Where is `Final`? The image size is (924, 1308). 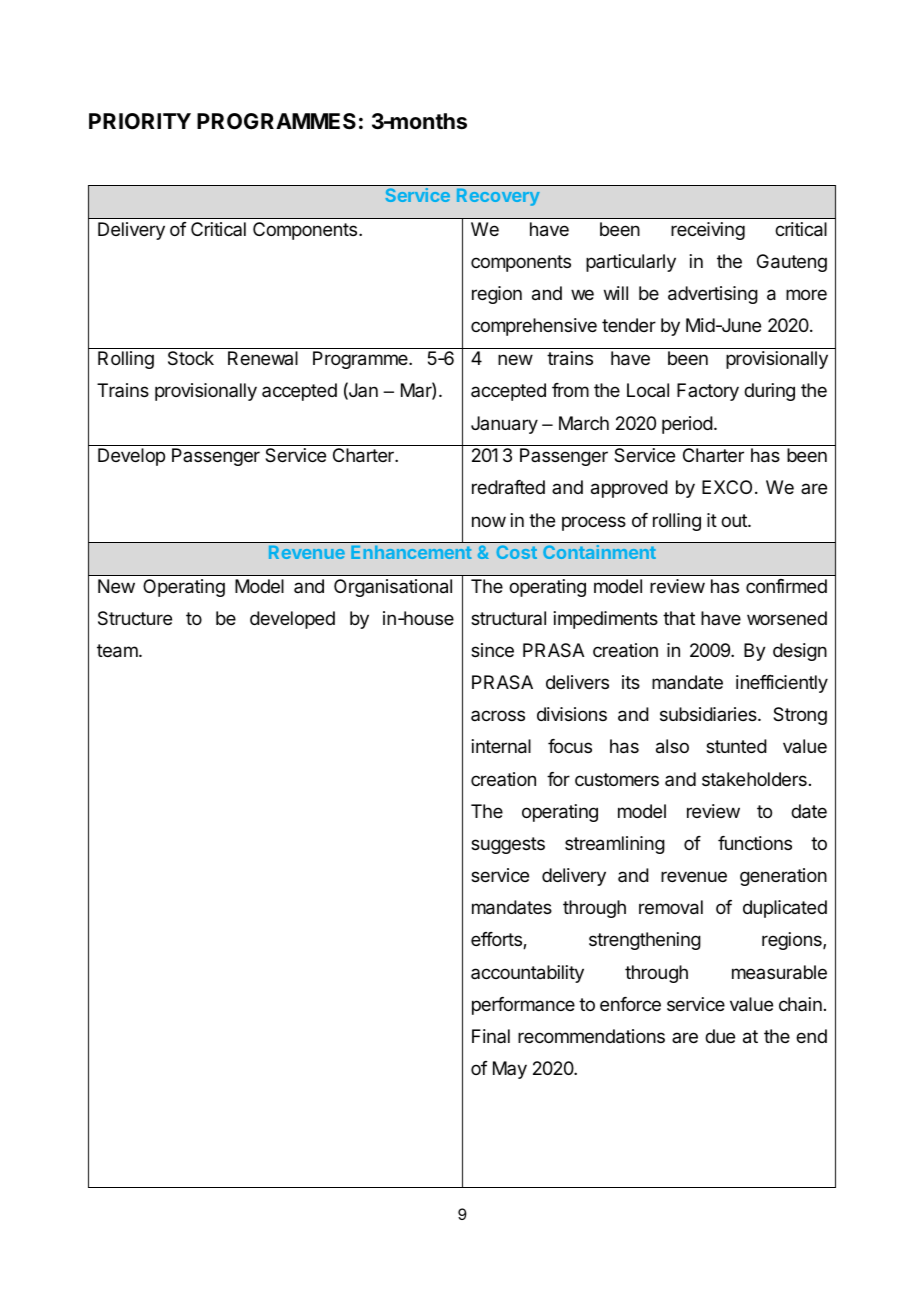
Final is located at coordinates (491, 1036).
